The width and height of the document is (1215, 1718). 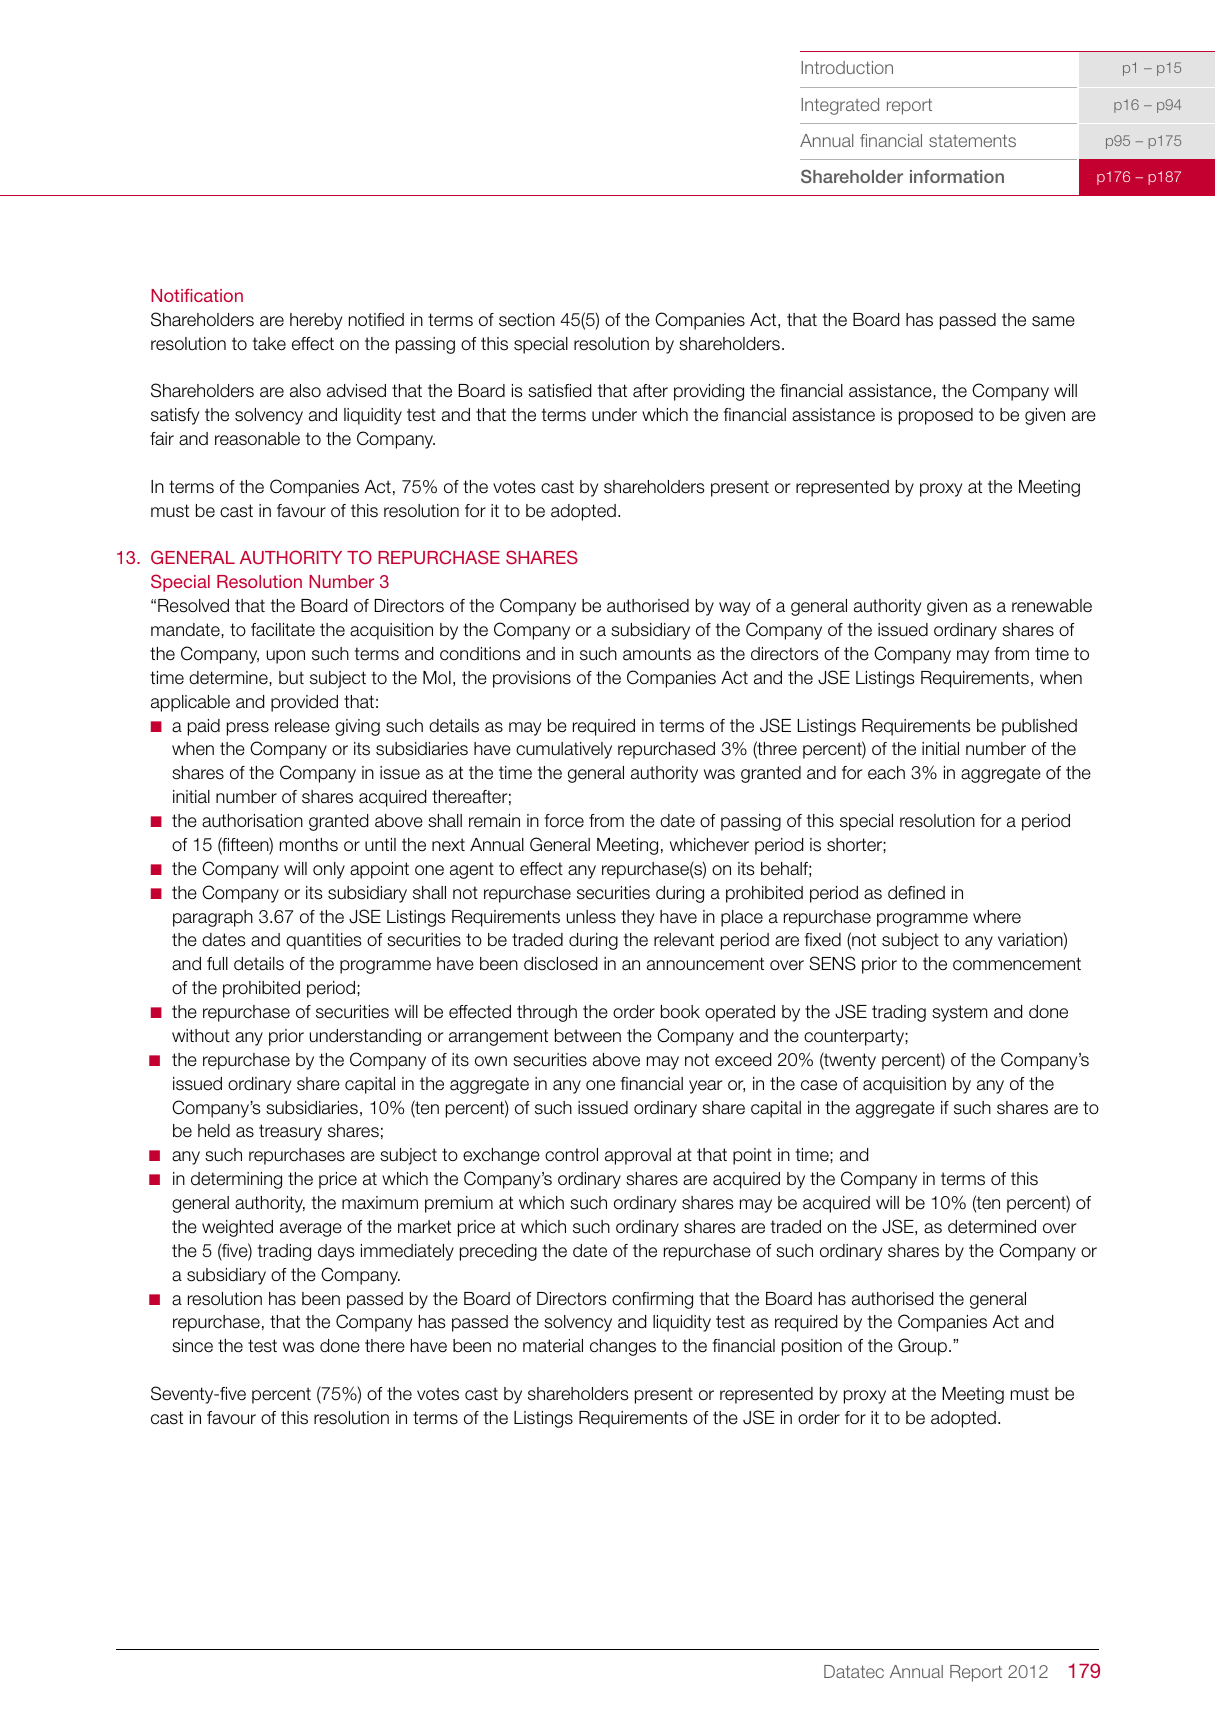 What do you see at coordinates (305, 391) in the document?
I see `also` at bounding box center [305, 391].
